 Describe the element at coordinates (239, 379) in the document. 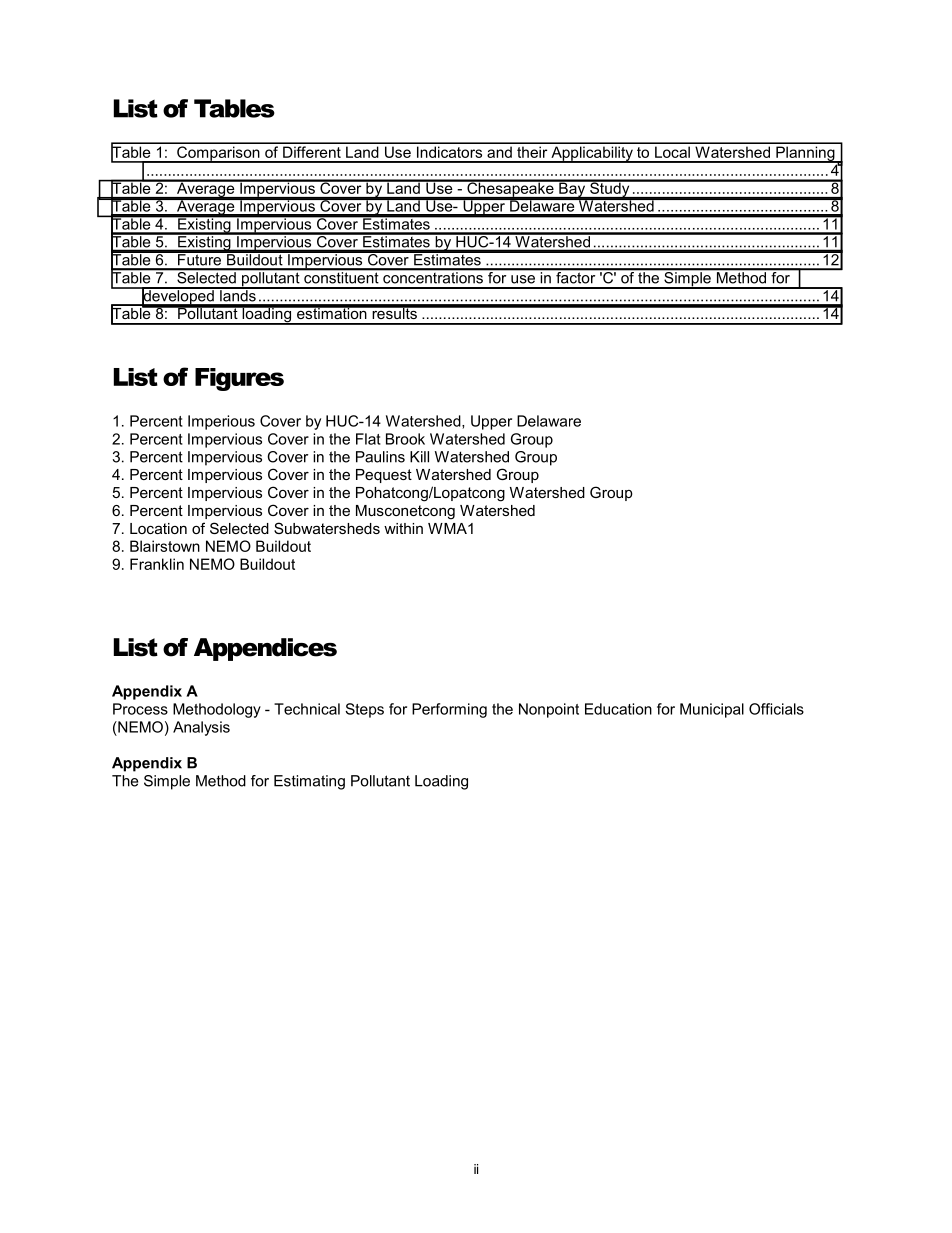

I see `Figures` at that location.
